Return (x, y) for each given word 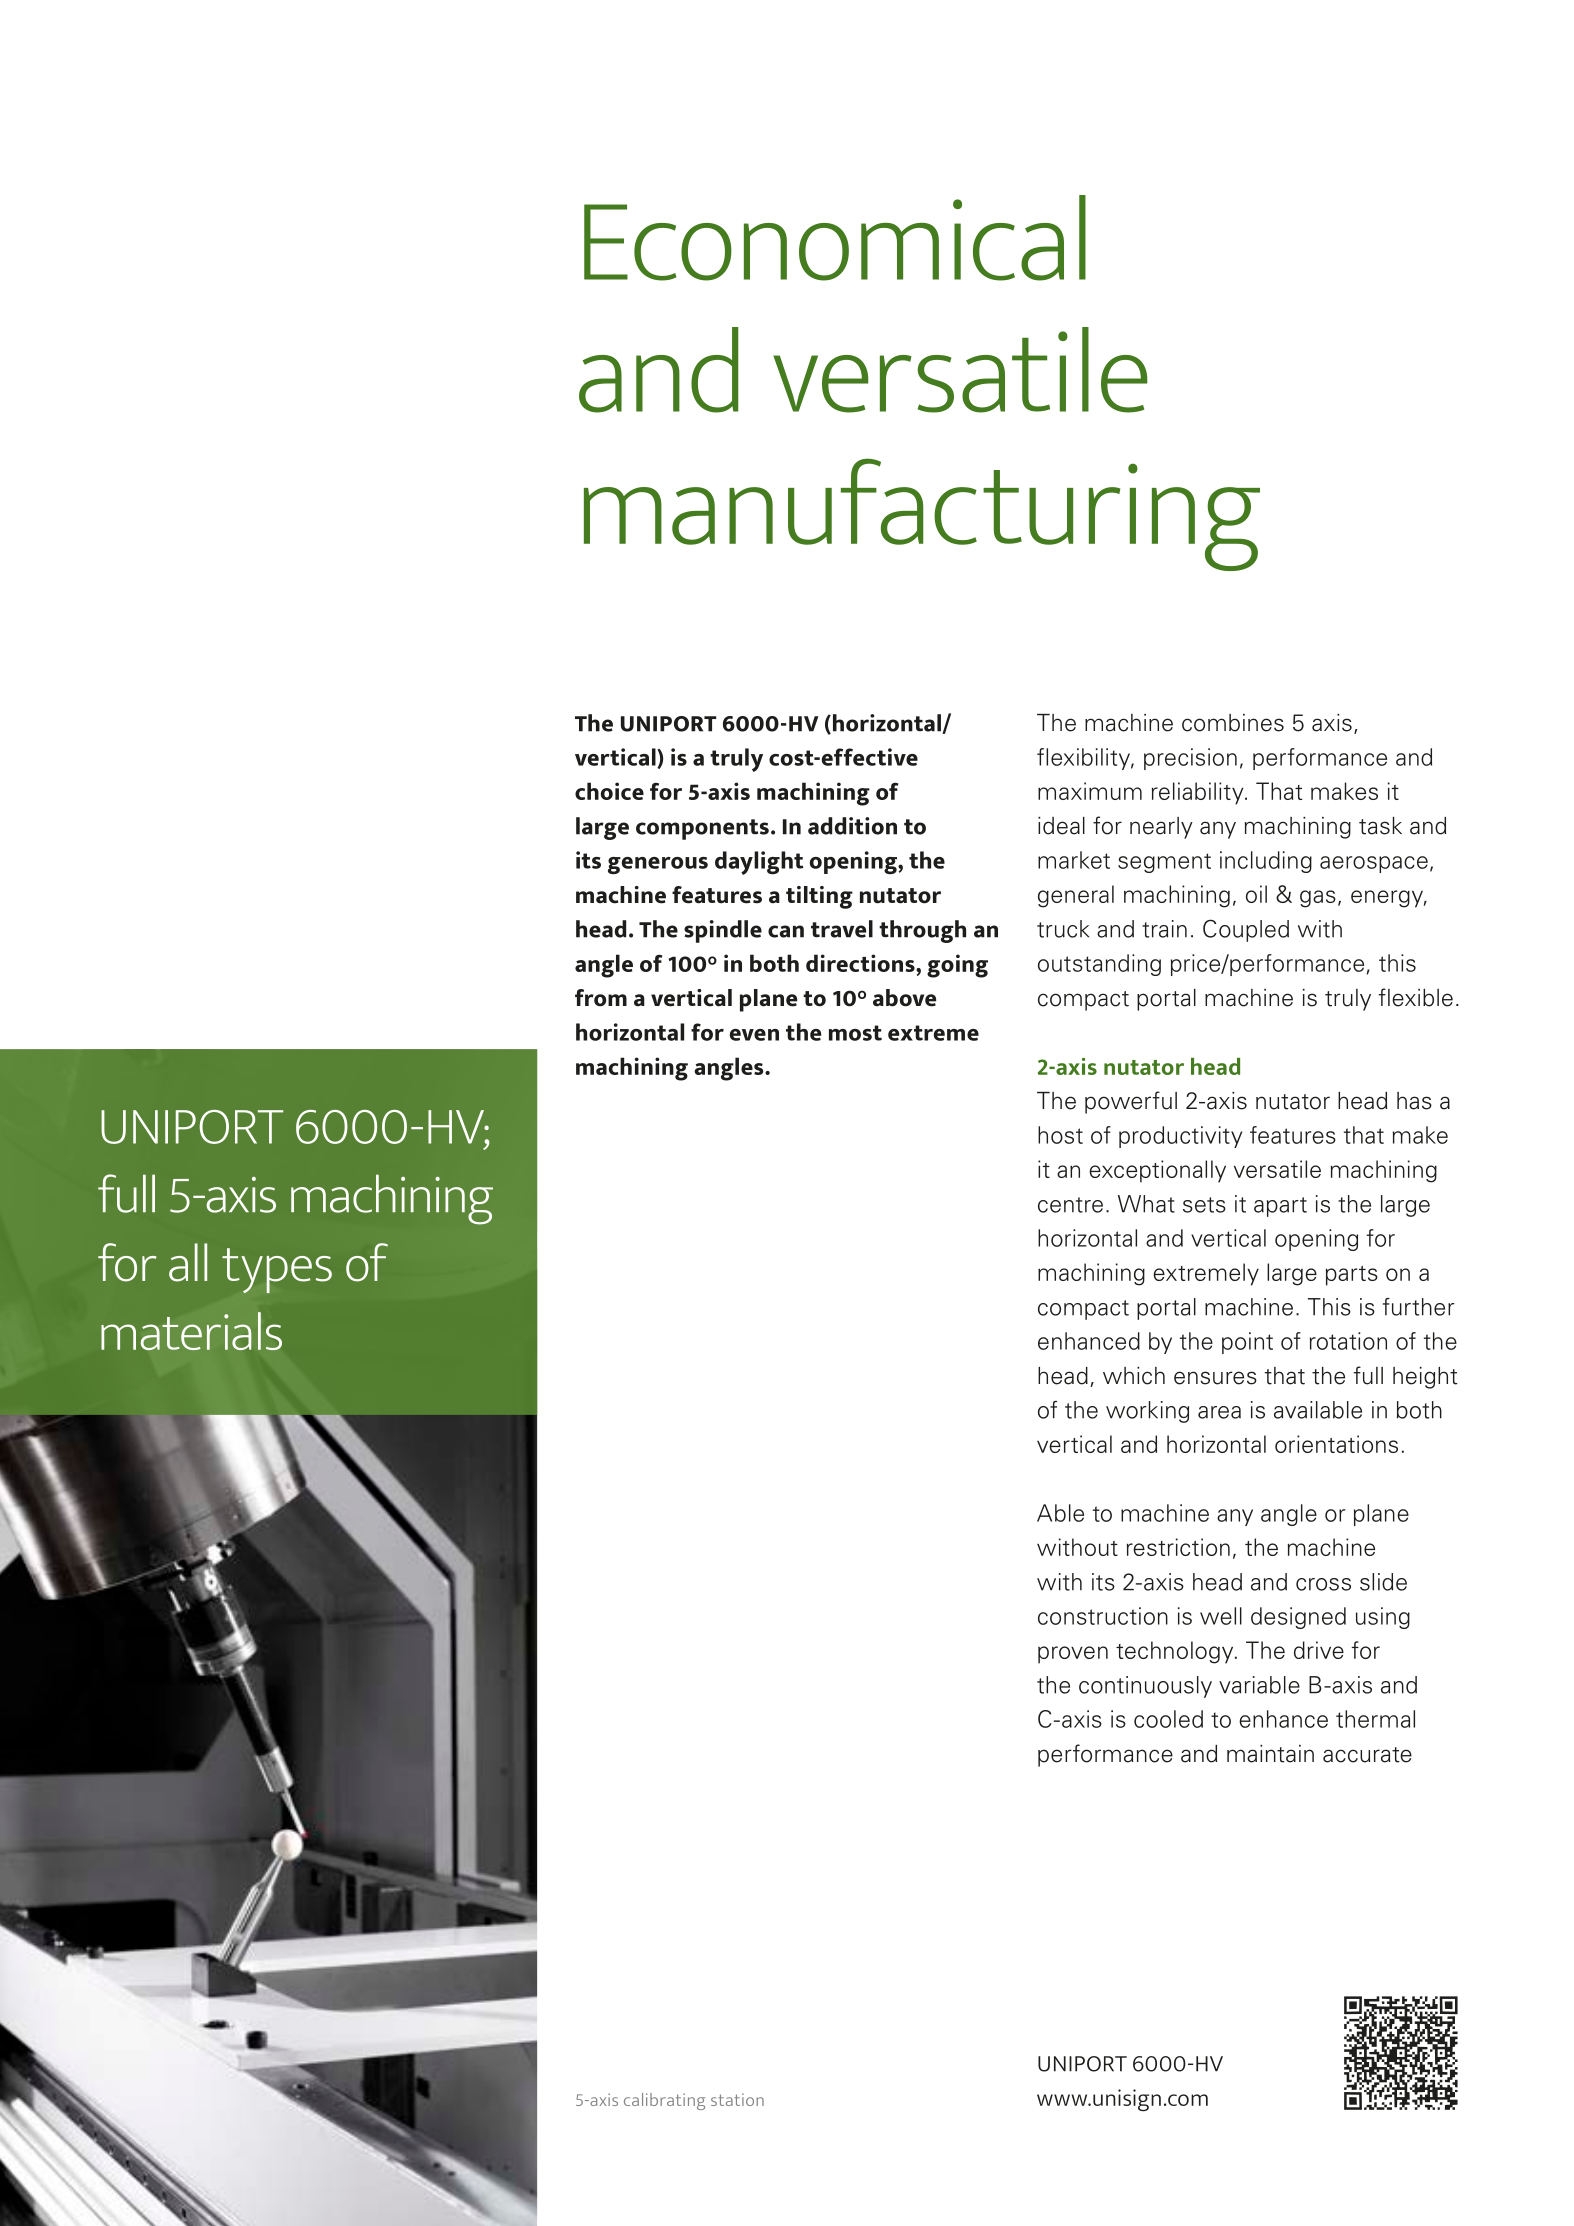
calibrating (664, 2101)
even (754, 1035)
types (277, 1270)
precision (1190, 759)
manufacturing (922, 514)
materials (191, 1331)
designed (1298, 1618)
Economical (835, 238)
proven (1073, 1655)
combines (1233, 723)
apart (1280, 1207)
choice (609, 791)
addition (852, 826)
